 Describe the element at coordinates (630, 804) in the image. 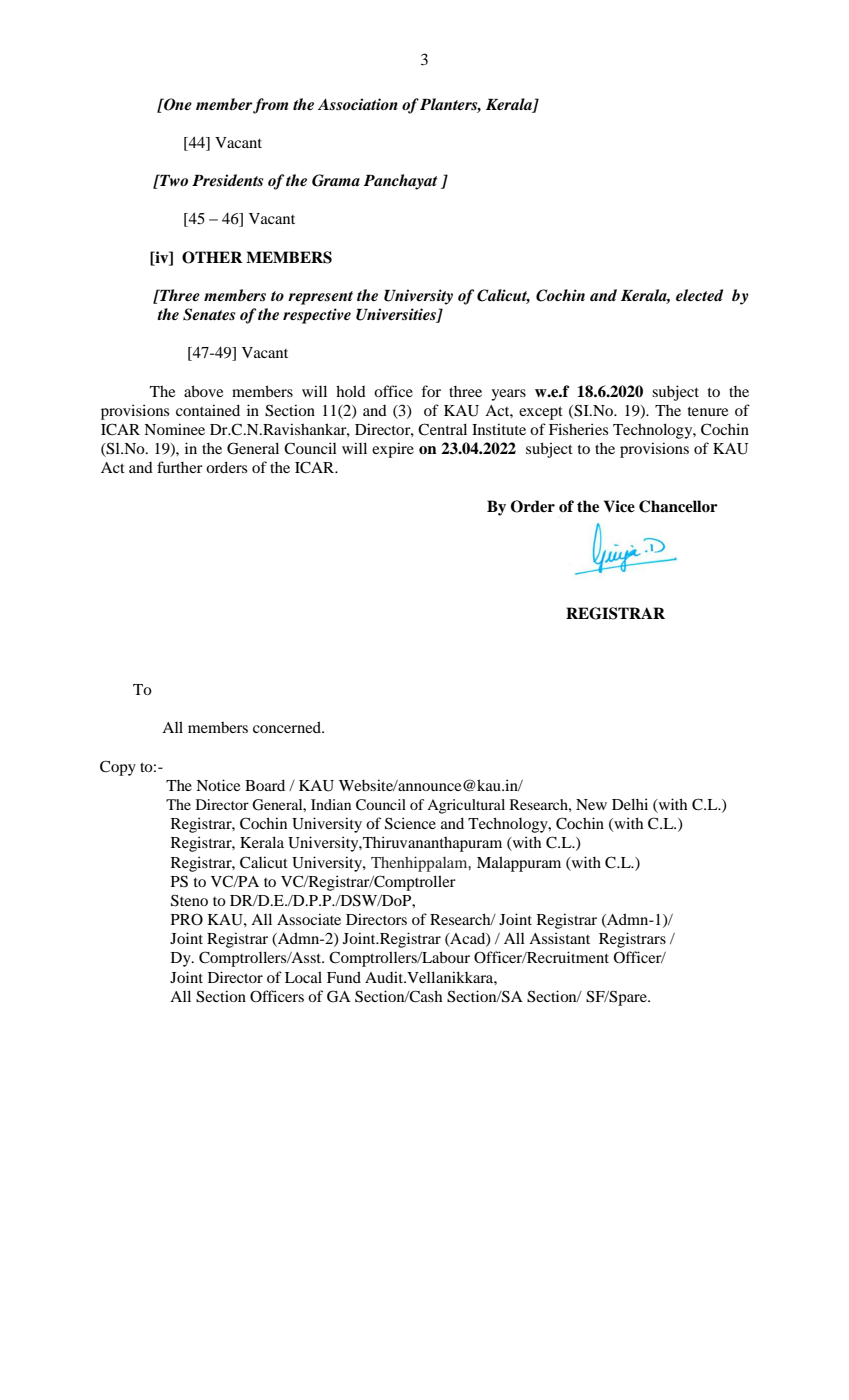

I see `Delhi` at that location.
